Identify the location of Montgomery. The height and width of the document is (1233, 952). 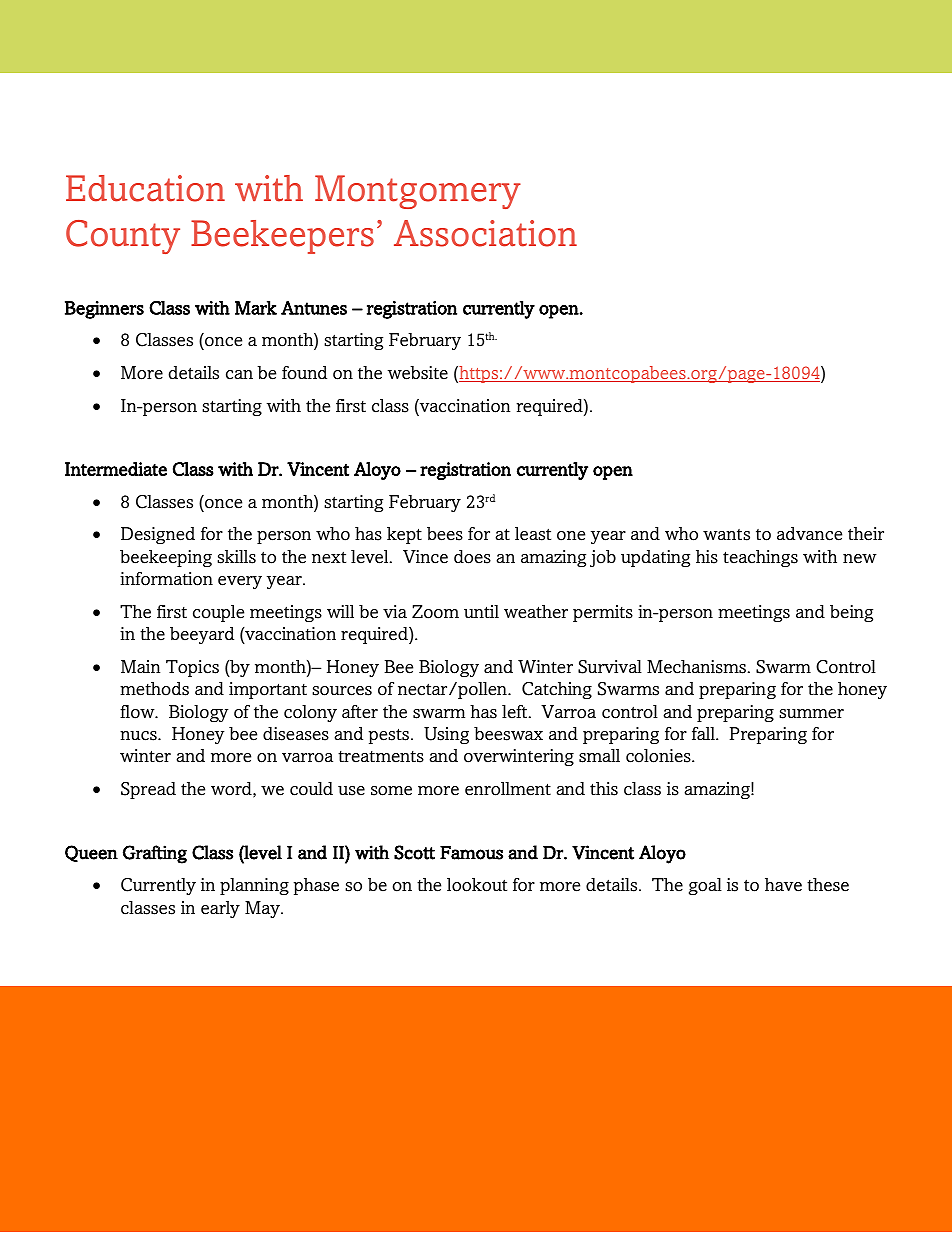
(418, 192).
